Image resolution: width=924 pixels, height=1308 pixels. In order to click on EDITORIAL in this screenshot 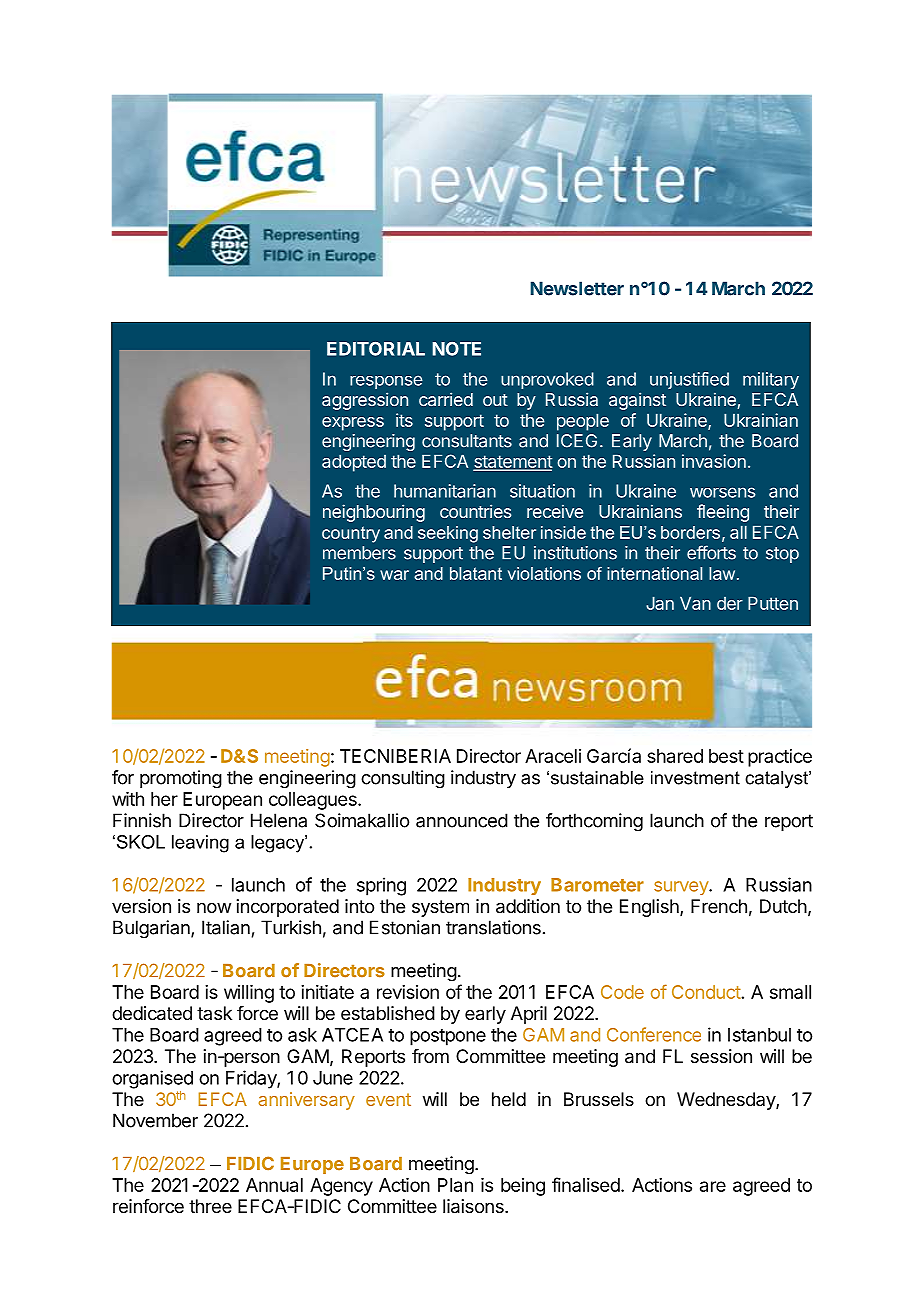, I will do `click(376, 349)`.
